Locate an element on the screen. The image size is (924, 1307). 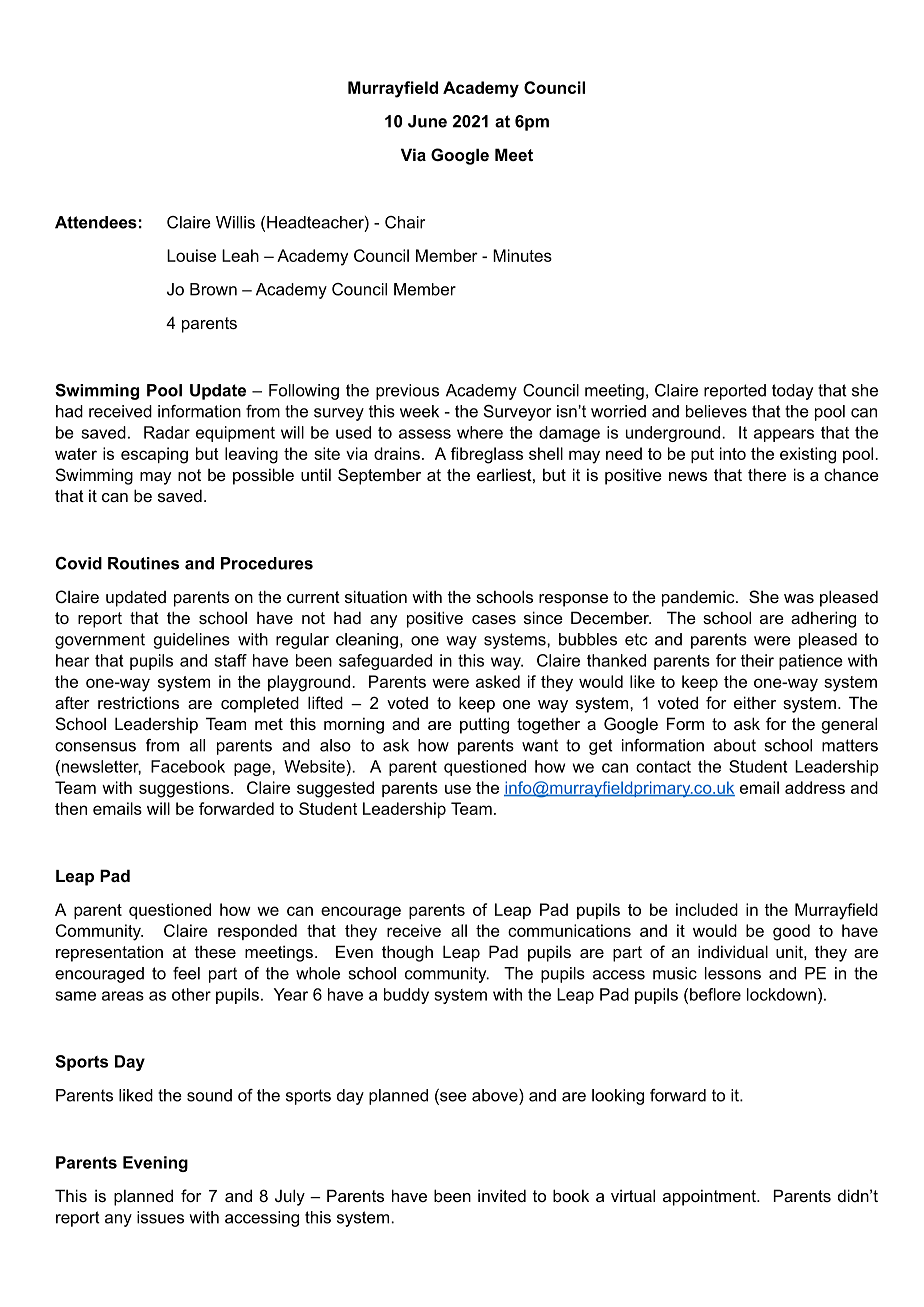
suggestions is located at coordinates (184, 789).
